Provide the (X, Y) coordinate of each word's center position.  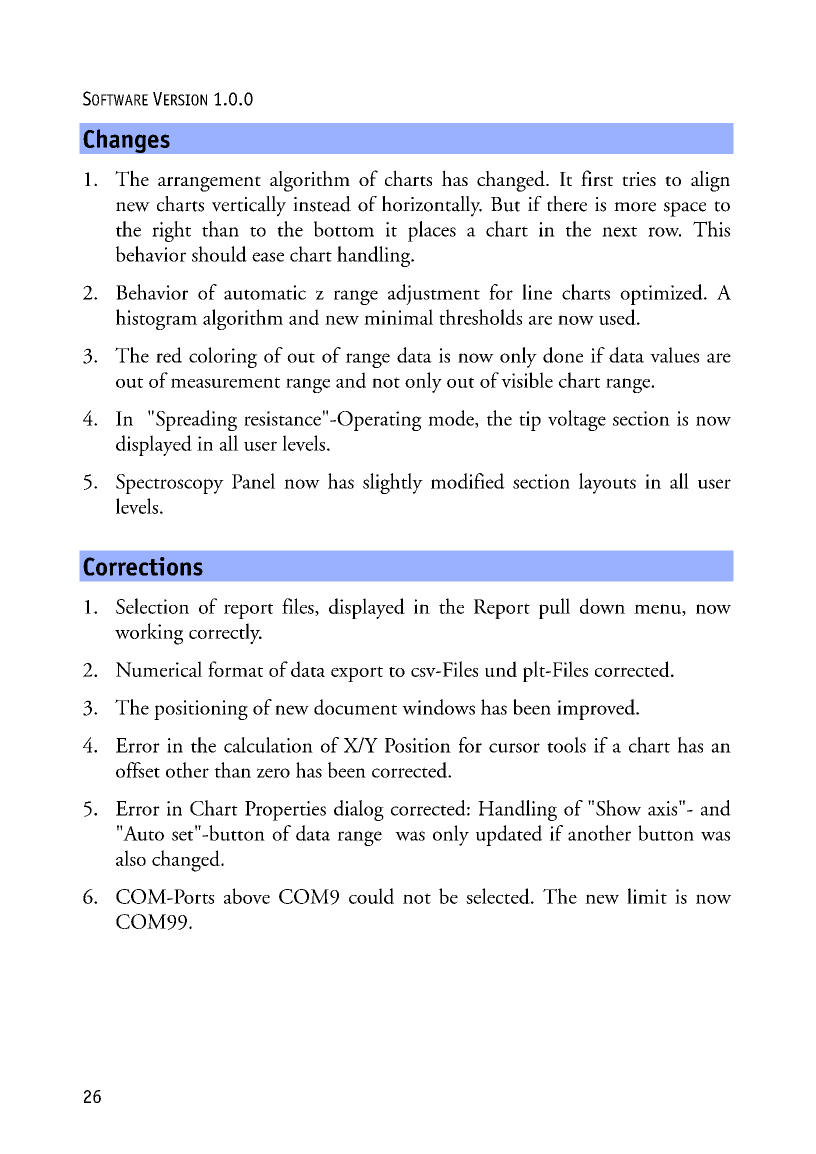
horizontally (432, 206)
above (247, 896)
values (674, 355)
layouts (607, 483)
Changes (126, 141)
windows (438, 707)
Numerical (159, 669)
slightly (393, 483)
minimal (398, 317)
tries (639, 179)
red (169, 355)
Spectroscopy (170, 484)
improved (597, 709)
